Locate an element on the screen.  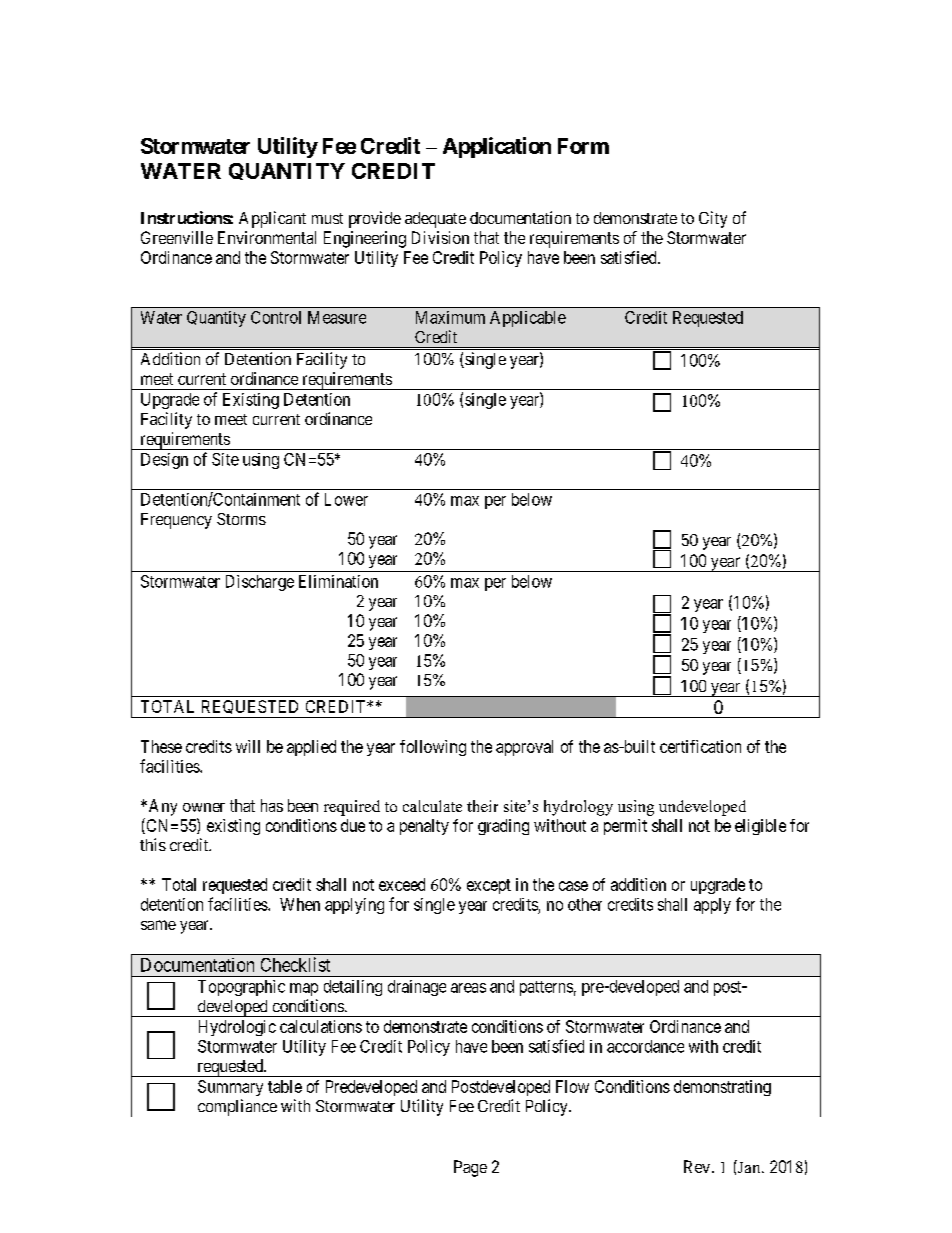
City is located at coordinates (713, 219).
